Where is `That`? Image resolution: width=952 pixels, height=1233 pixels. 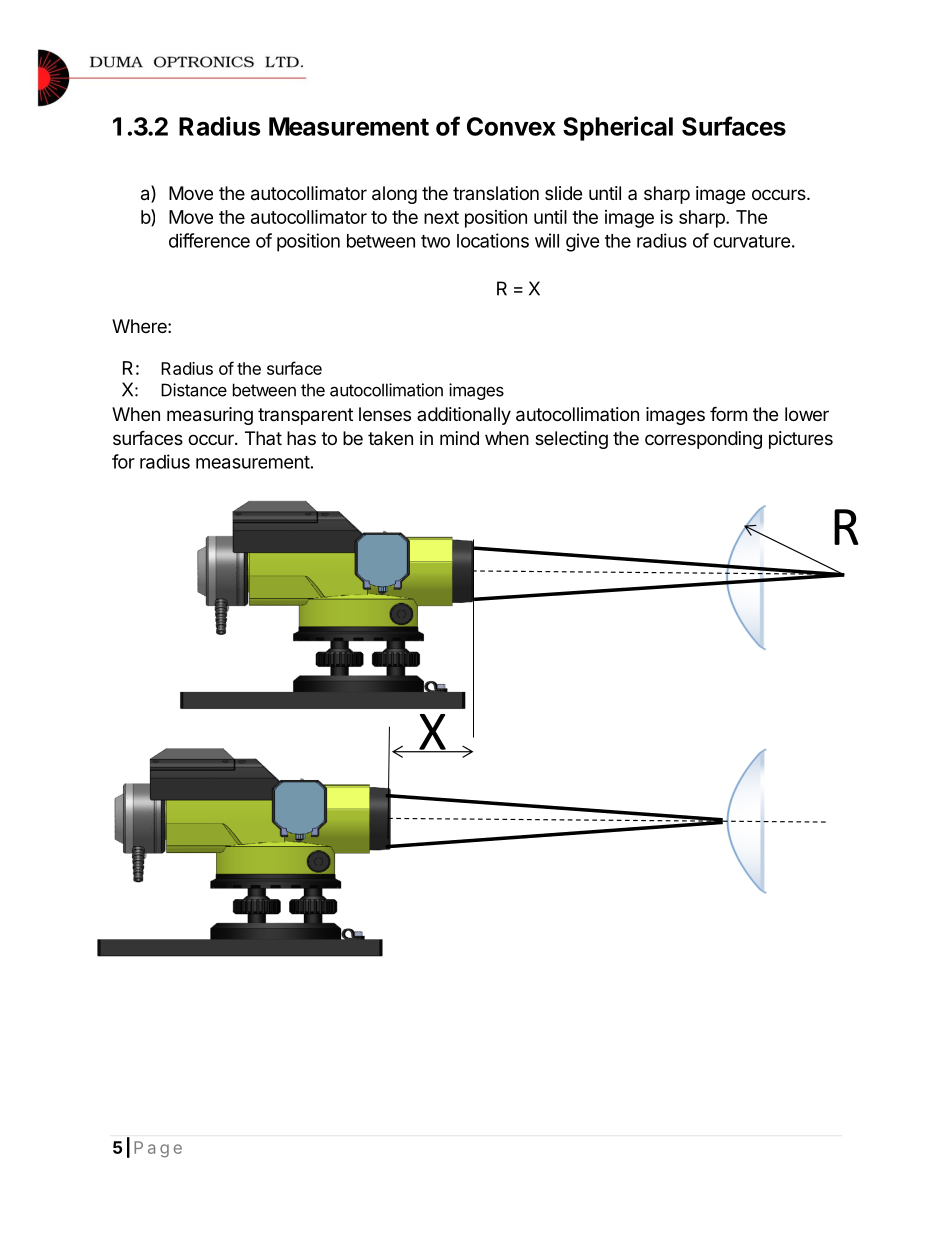
That is located at coordinates (263, 438).
